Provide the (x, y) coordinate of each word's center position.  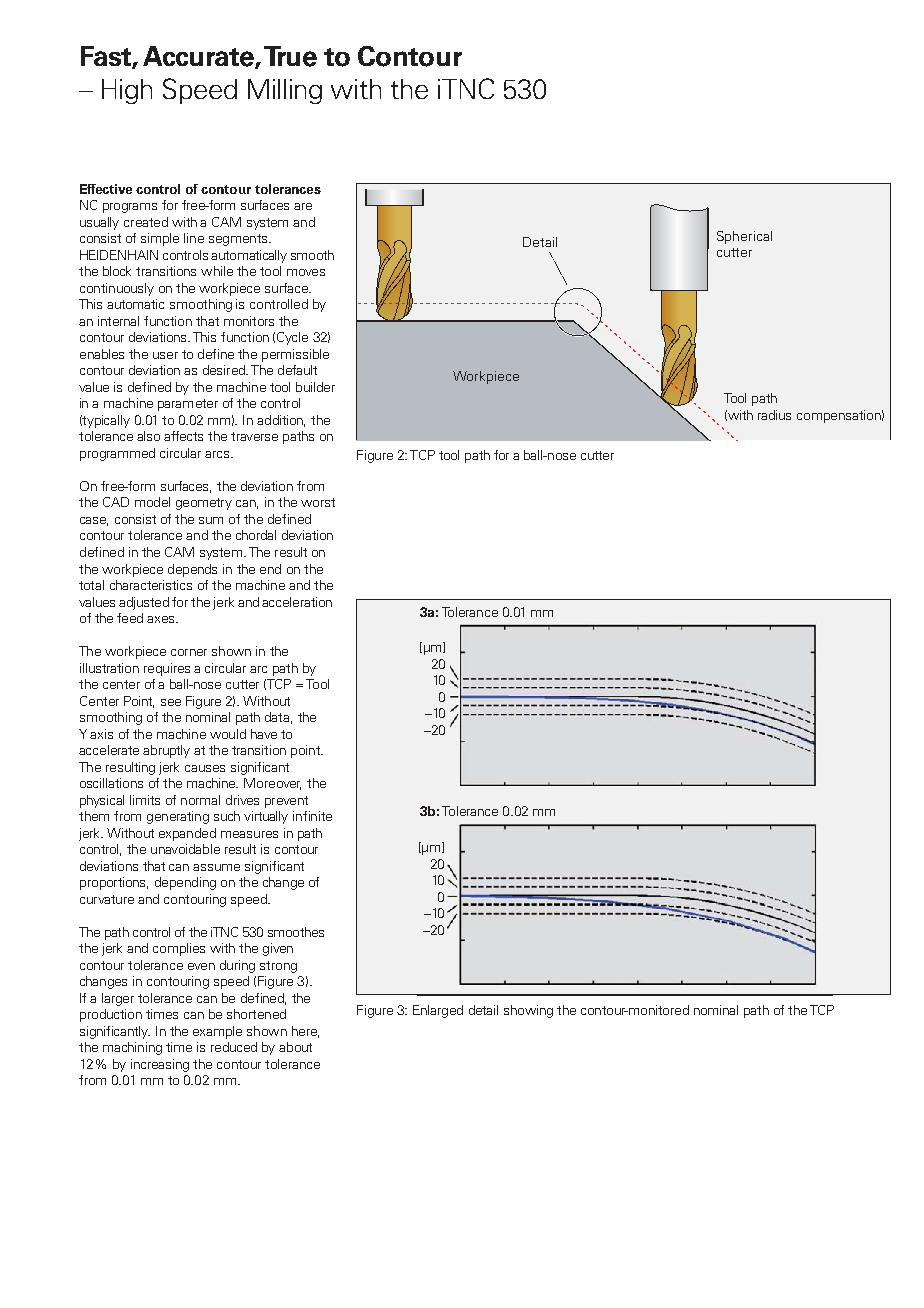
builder (315, 387)
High (127, 91)
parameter (188, 405)
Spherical (744, 237)
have (264, 734)
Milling (285, 91)
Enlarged (438, 1011)
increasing (160, 1065)
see (171, 702)
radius (774, 415)
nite (321, 816)
